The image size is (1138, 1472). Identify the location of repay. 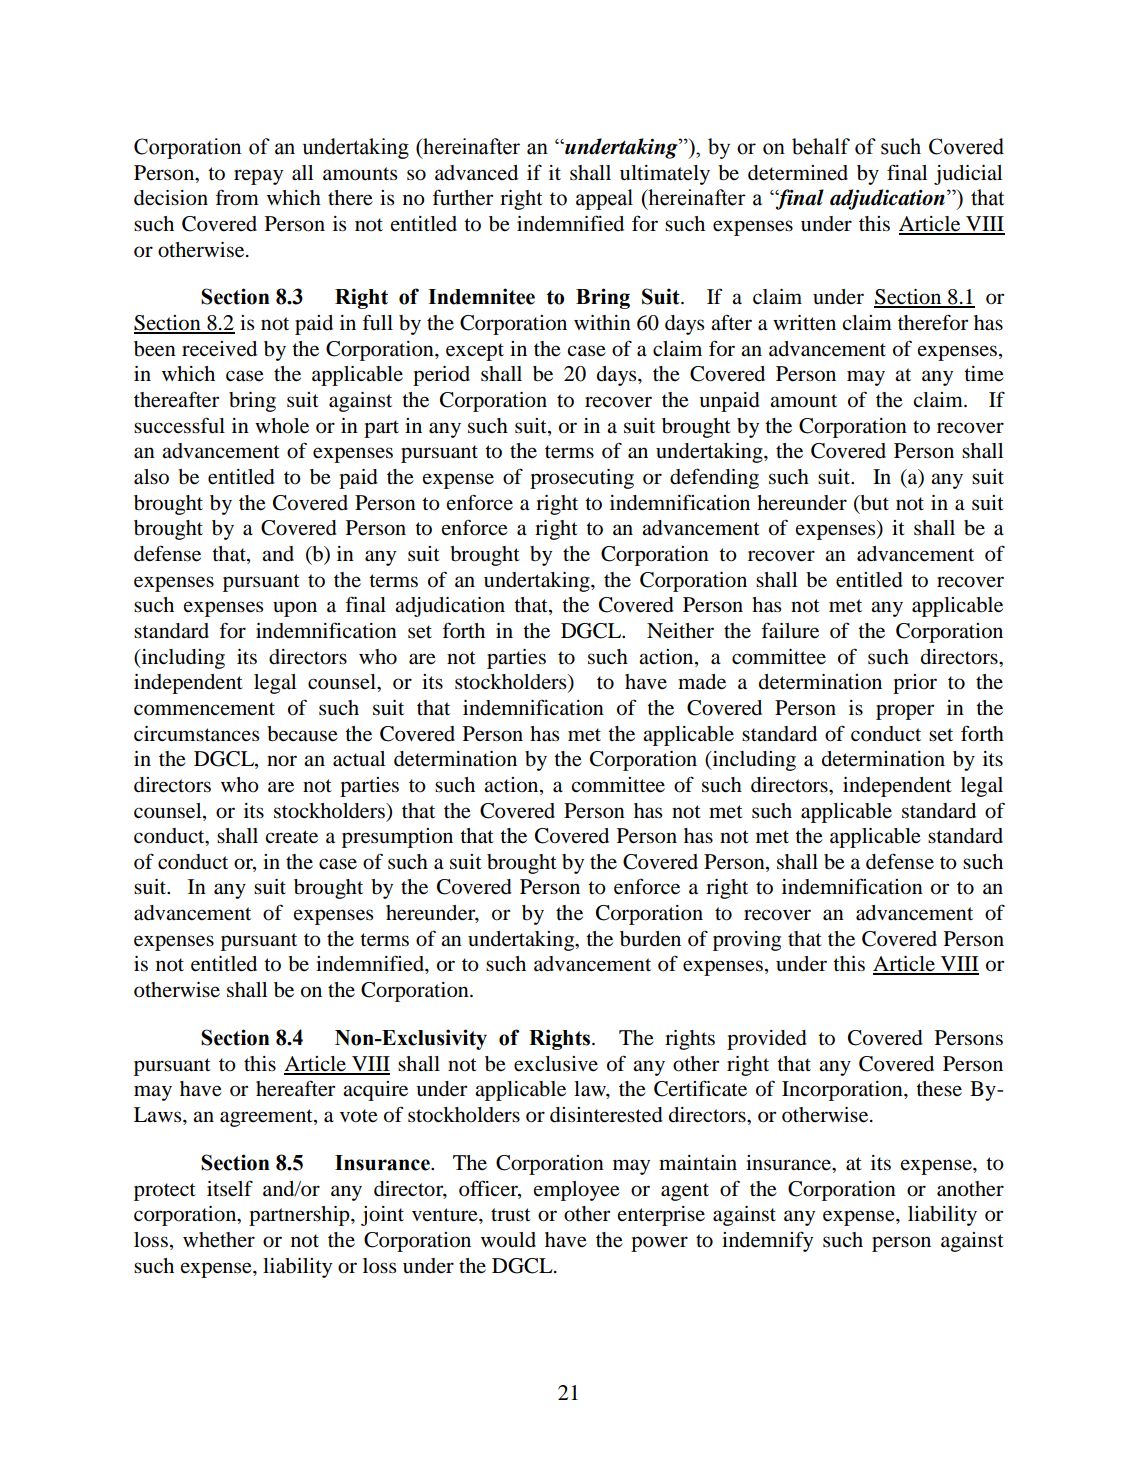
(258, 177).
